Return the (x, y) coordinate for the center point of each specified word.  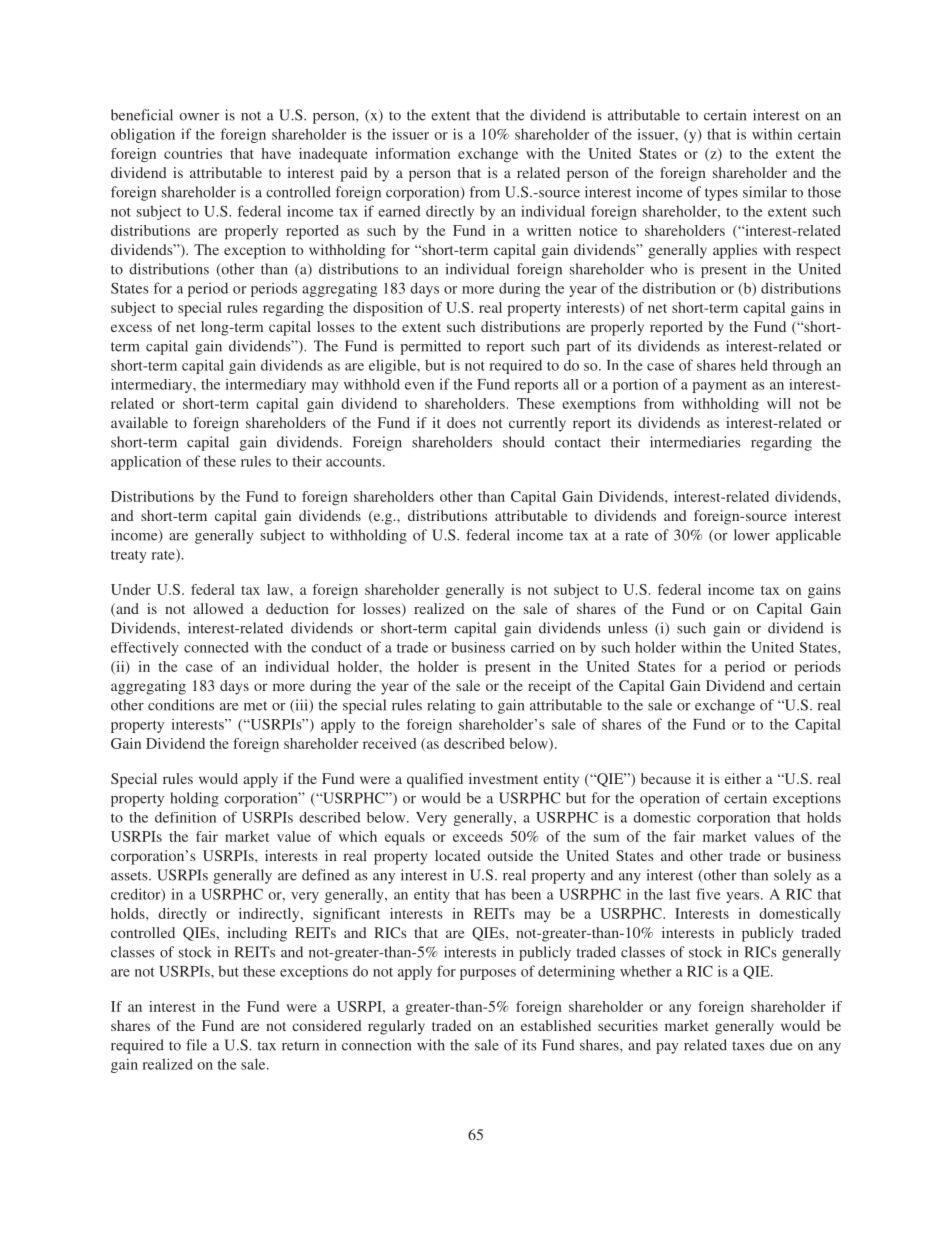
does (461, 422)
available (139, 422)
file (196, 1045)
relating (451, 706)
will (779, 403)
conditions (181, 705)
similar (765, 192)
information (413, 153)
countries (193, 153)
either (743, 778)
